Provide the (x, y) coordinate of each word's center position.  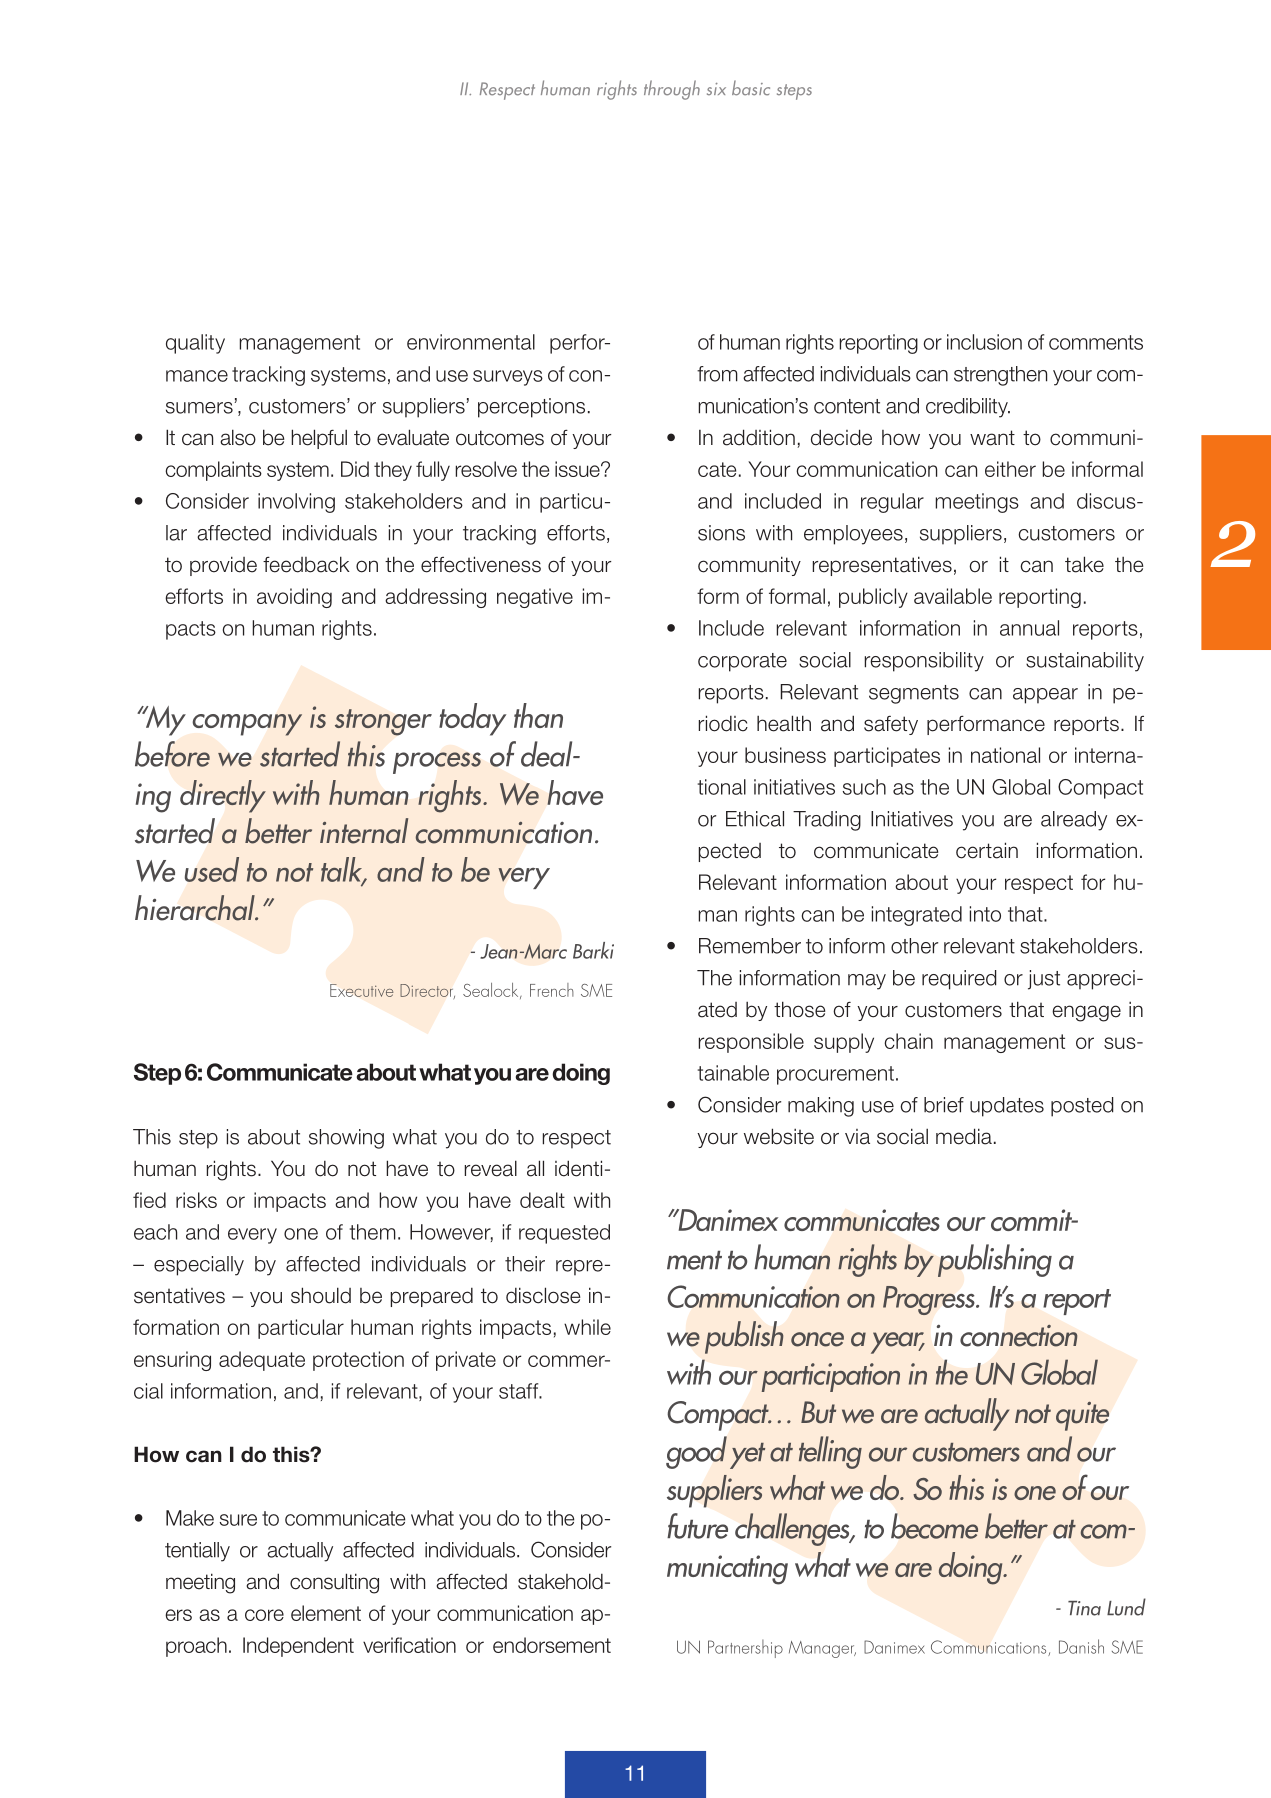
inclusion (984, 342)
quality (195, 344)
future (697, 1526)
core (264, 1615)
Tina (1084, 1608)
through (672, 90)
